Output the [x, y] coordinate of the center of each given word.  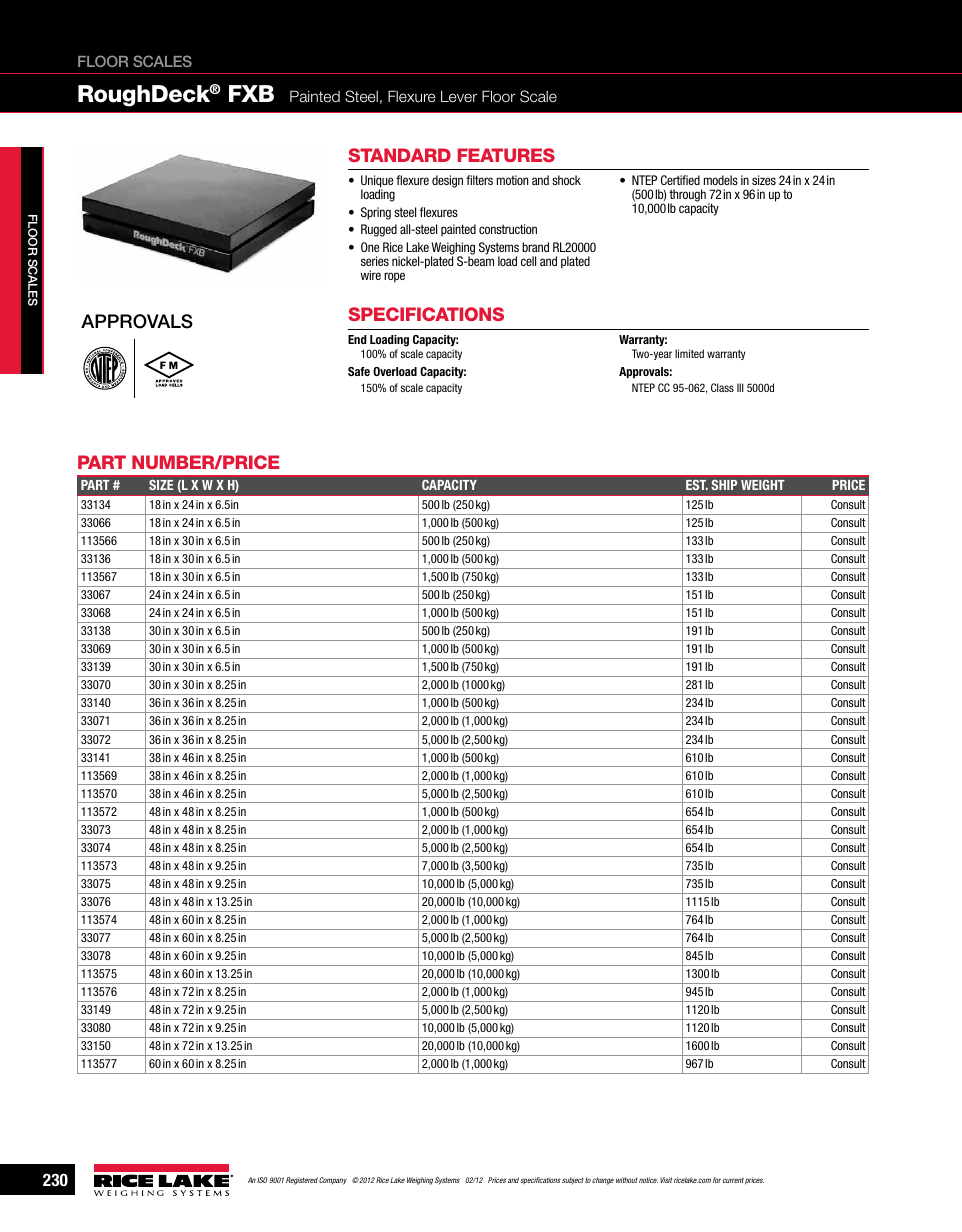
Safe [359, 371]
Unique [377, 182]
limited [689, 353]
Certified [680, 180]
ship [724, 485]
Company [333, 1181]
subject [572, 1181]
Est [697, 485]
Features [506, 155]
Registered [302, 1181]
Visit [666, 1180]
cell [528, 261]
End [357, 339]
